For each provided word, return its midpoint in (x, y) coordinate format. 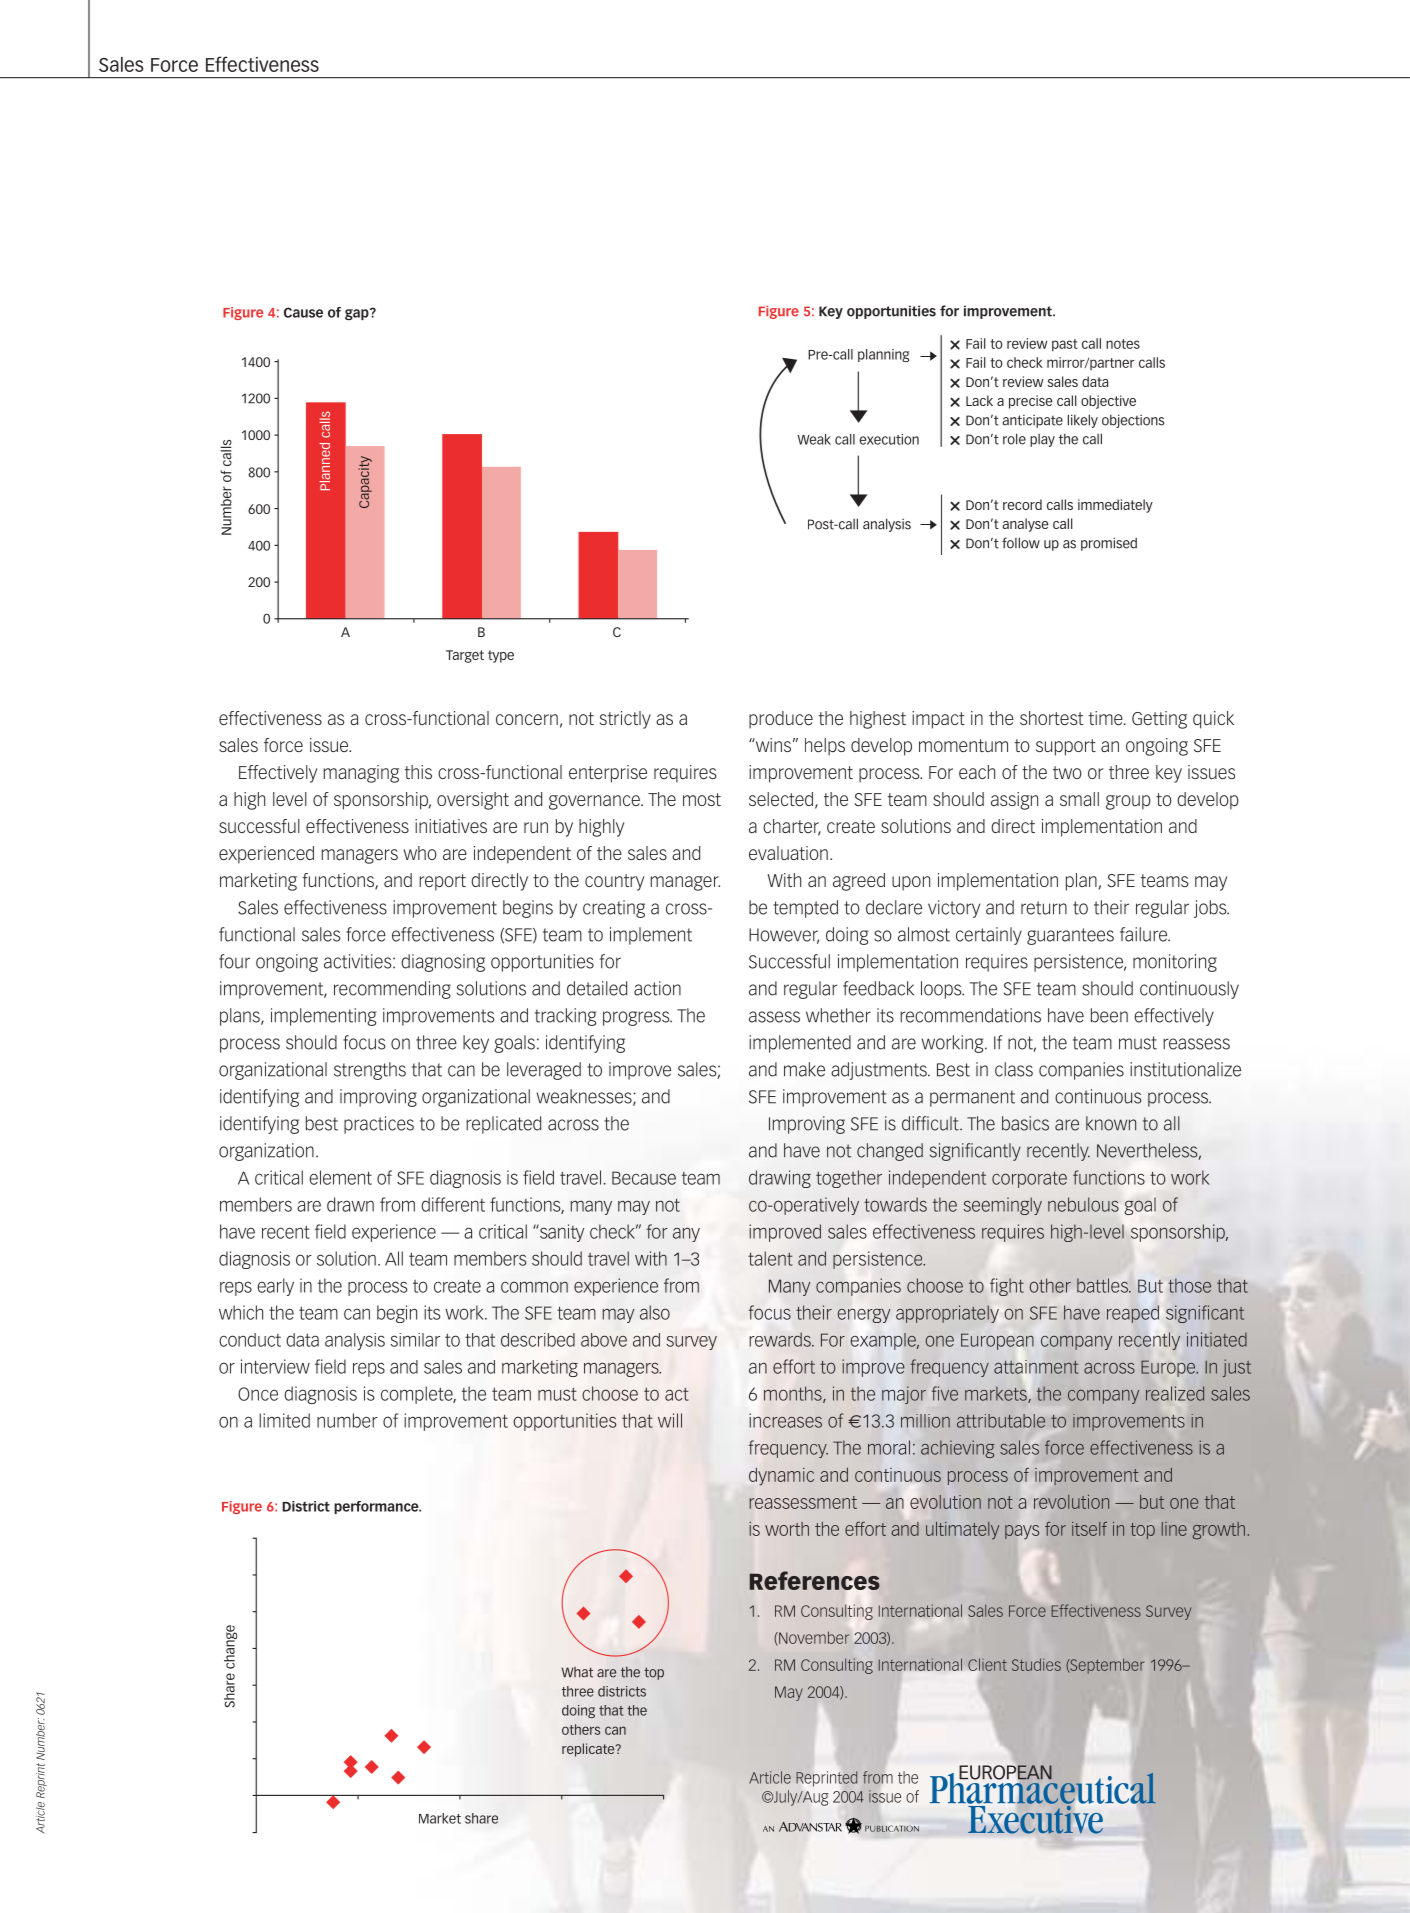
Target (465, 656)
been (1109, 1015)
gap (358, 314)
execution (889, 439)
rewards (781, 1339)
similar (415, 1340)
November (813, 1638)
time (1107, 718)
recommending (392, 990)
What (577, 1672)
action (657, 988)
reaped (1133, 1314)
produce (781, 720)
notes (1123, 344)
